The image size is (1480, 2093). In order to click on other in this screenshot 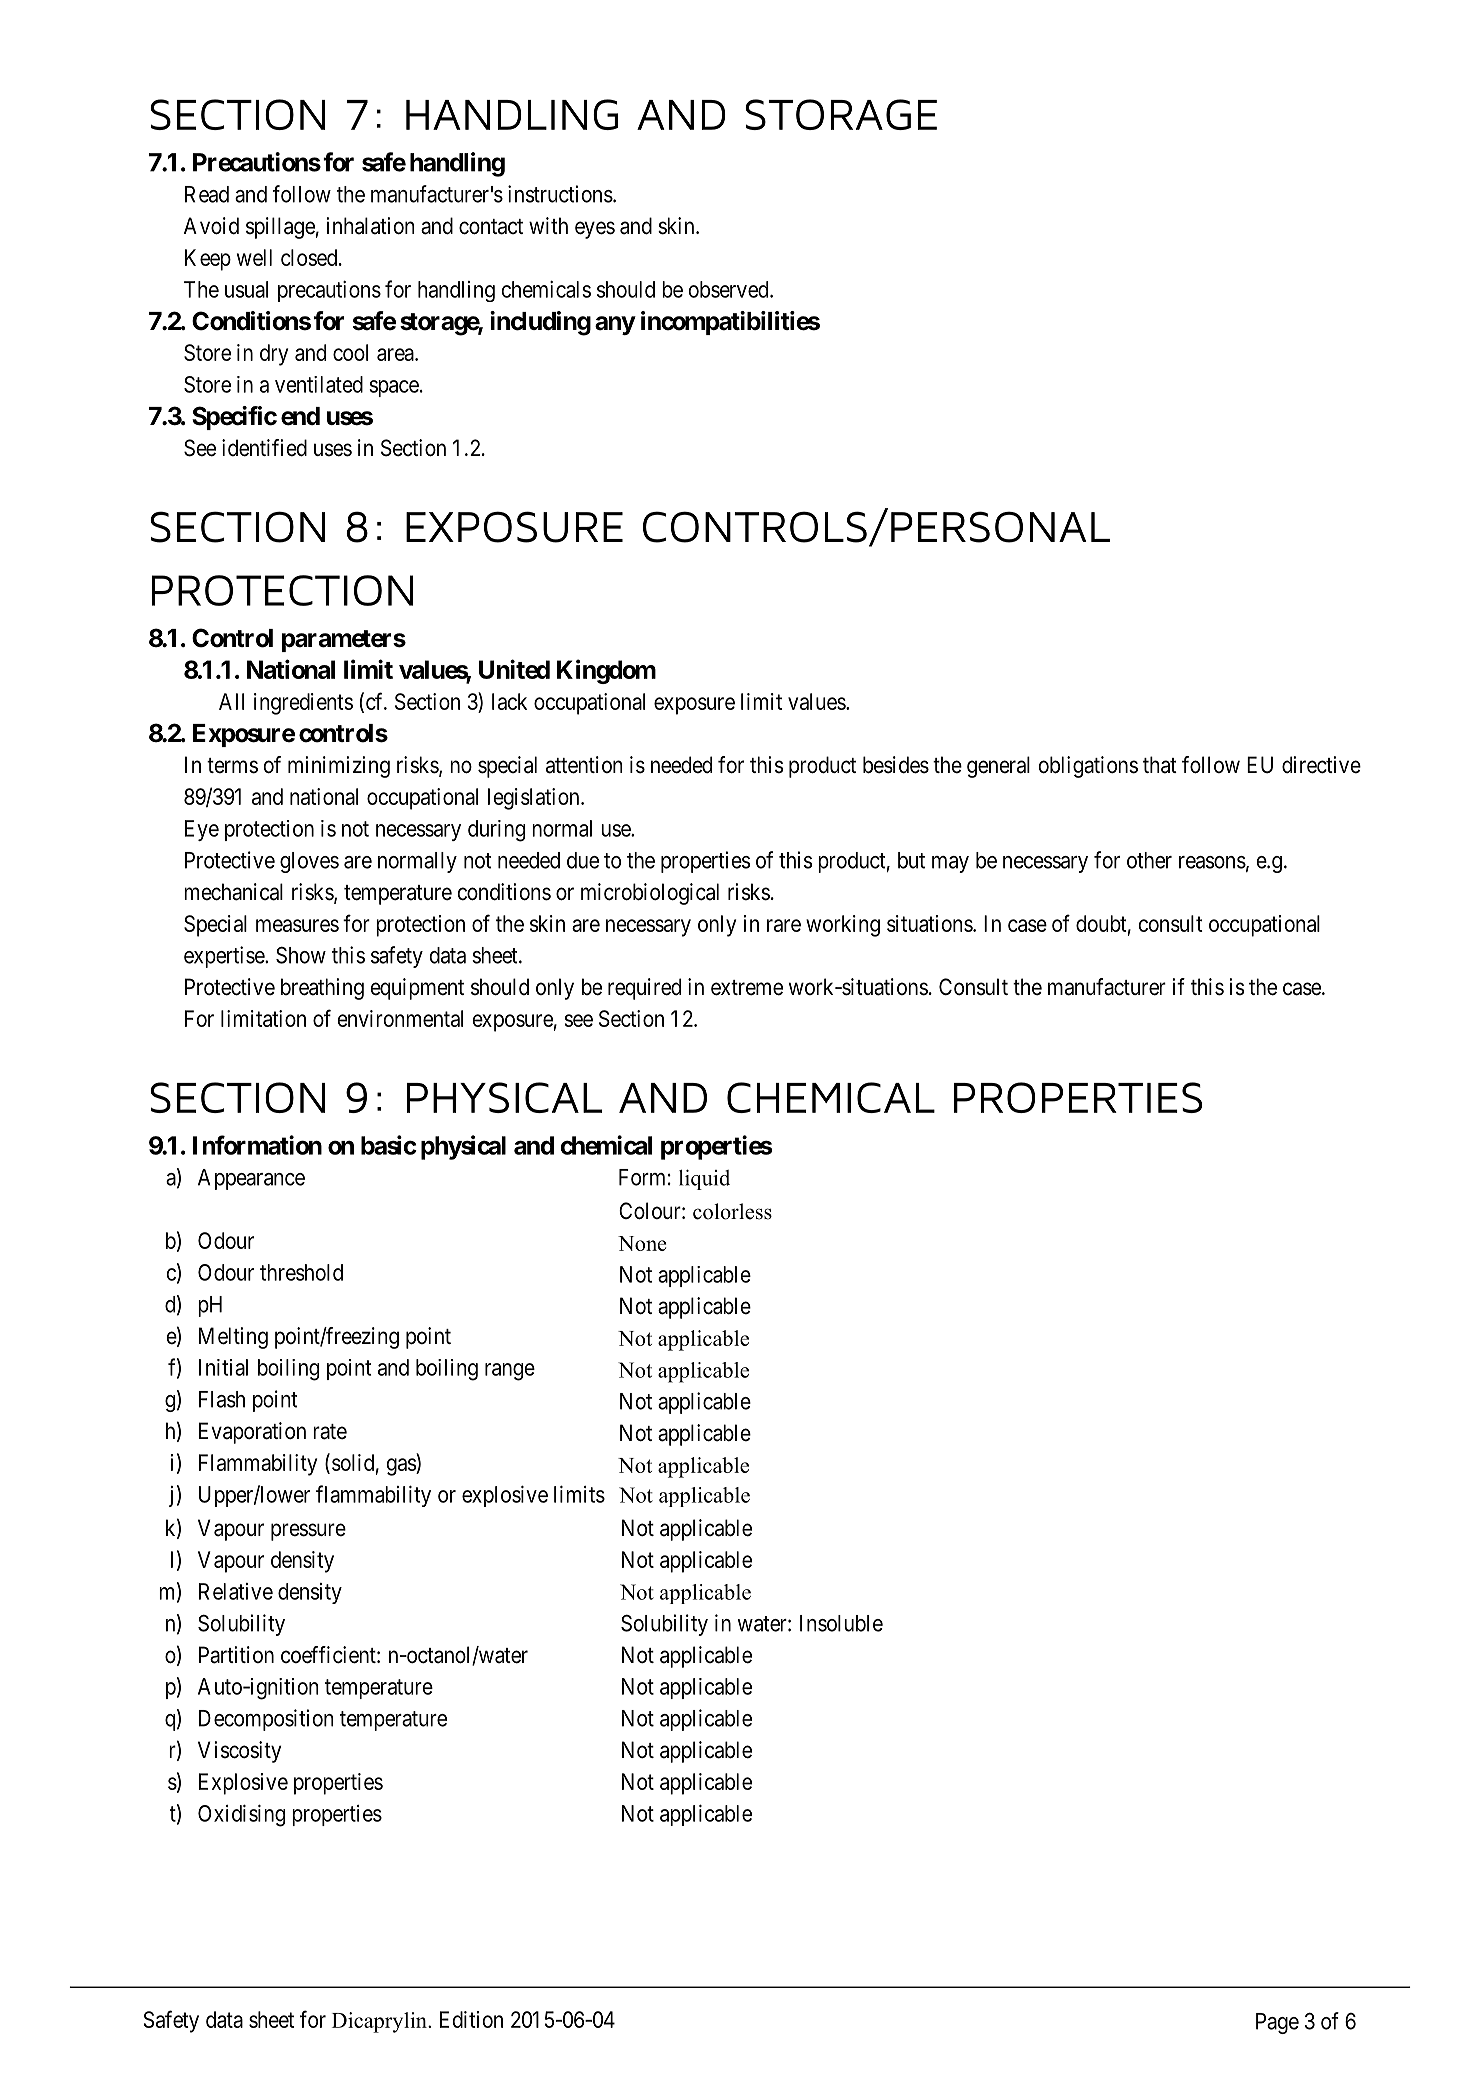, I will do `click(1149, 860)`.
